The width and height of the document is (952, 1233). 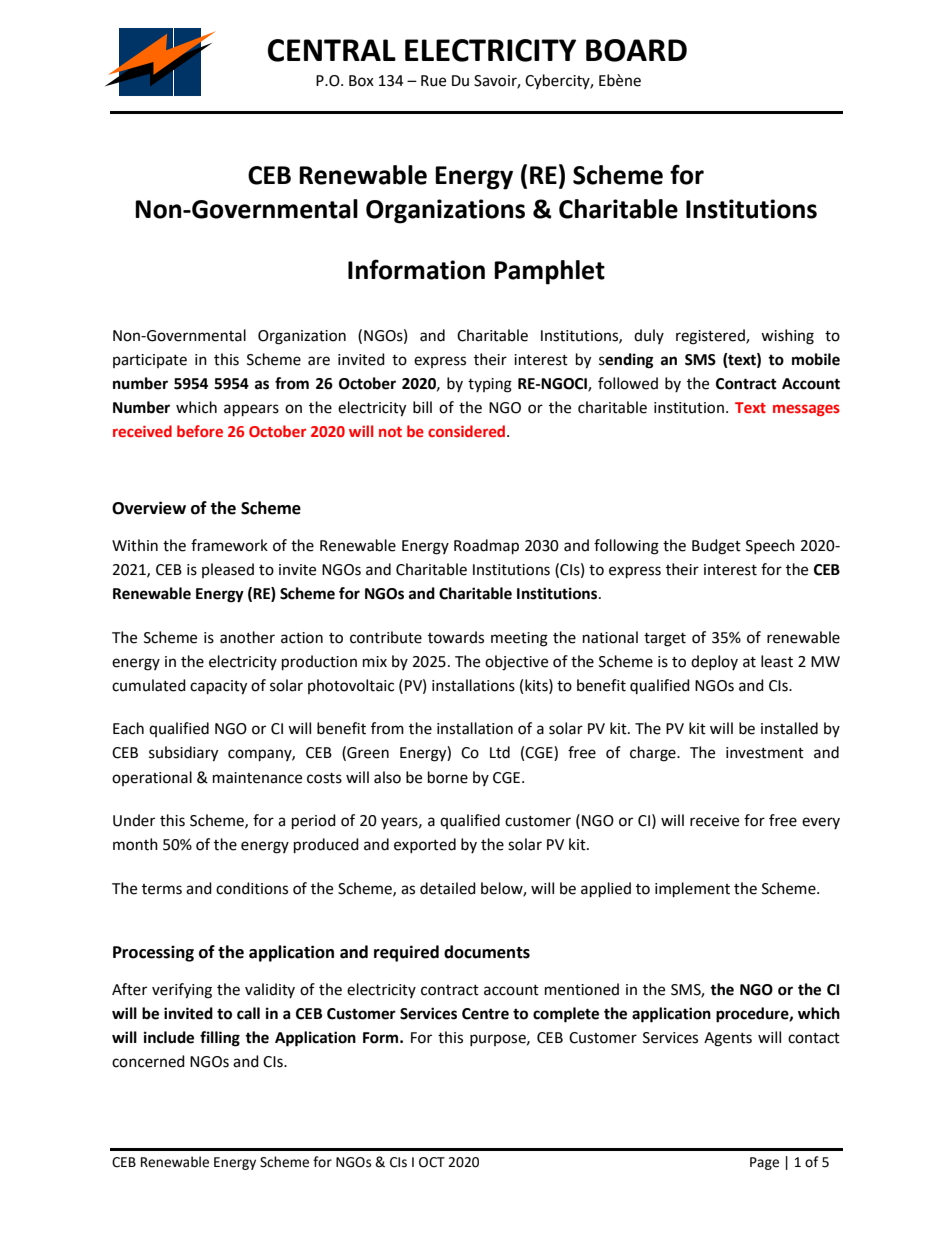 What do you see at coordinates (485, 1014) in the document?
I see `Centre` at bounding box center [485, 1014].
